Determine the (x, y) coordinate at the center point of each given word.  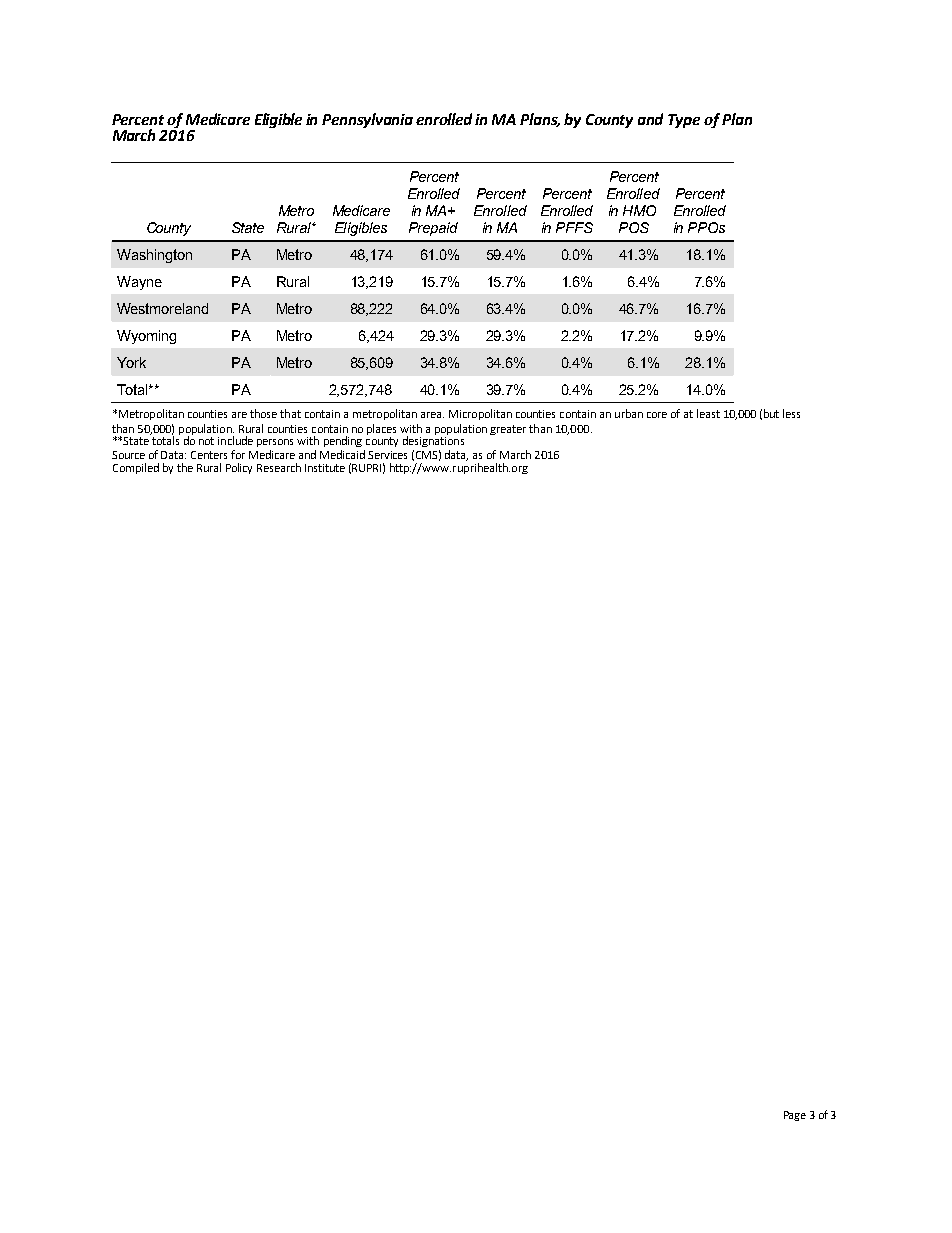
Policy (239, 468)
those (263, 413)
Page (795, 1116)
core (657, 415)
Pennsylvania (367, 120)
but (771, 413)
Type (684, 121)
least (708, 413)
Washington (154, 256)
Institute (325, 468)
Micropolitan (480, 414)
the (185, 467)
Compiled (136, 468)
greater (508, 430)
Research (279, 467)
